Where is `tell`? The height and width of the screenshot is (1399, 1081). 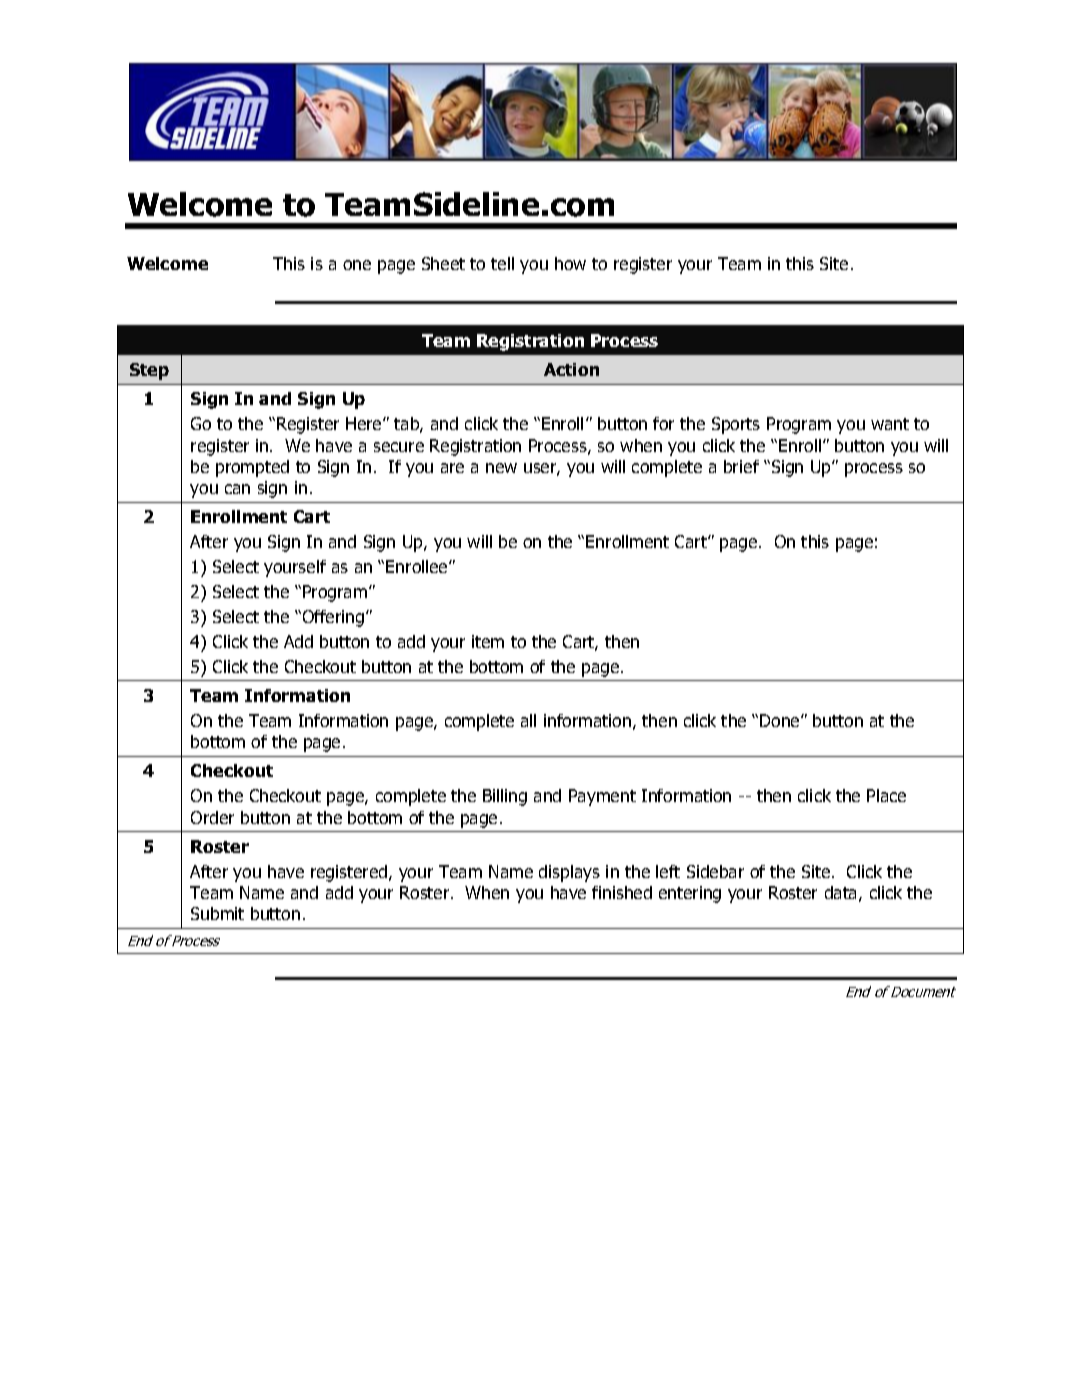 tell is located at coordinates (502, 263).
